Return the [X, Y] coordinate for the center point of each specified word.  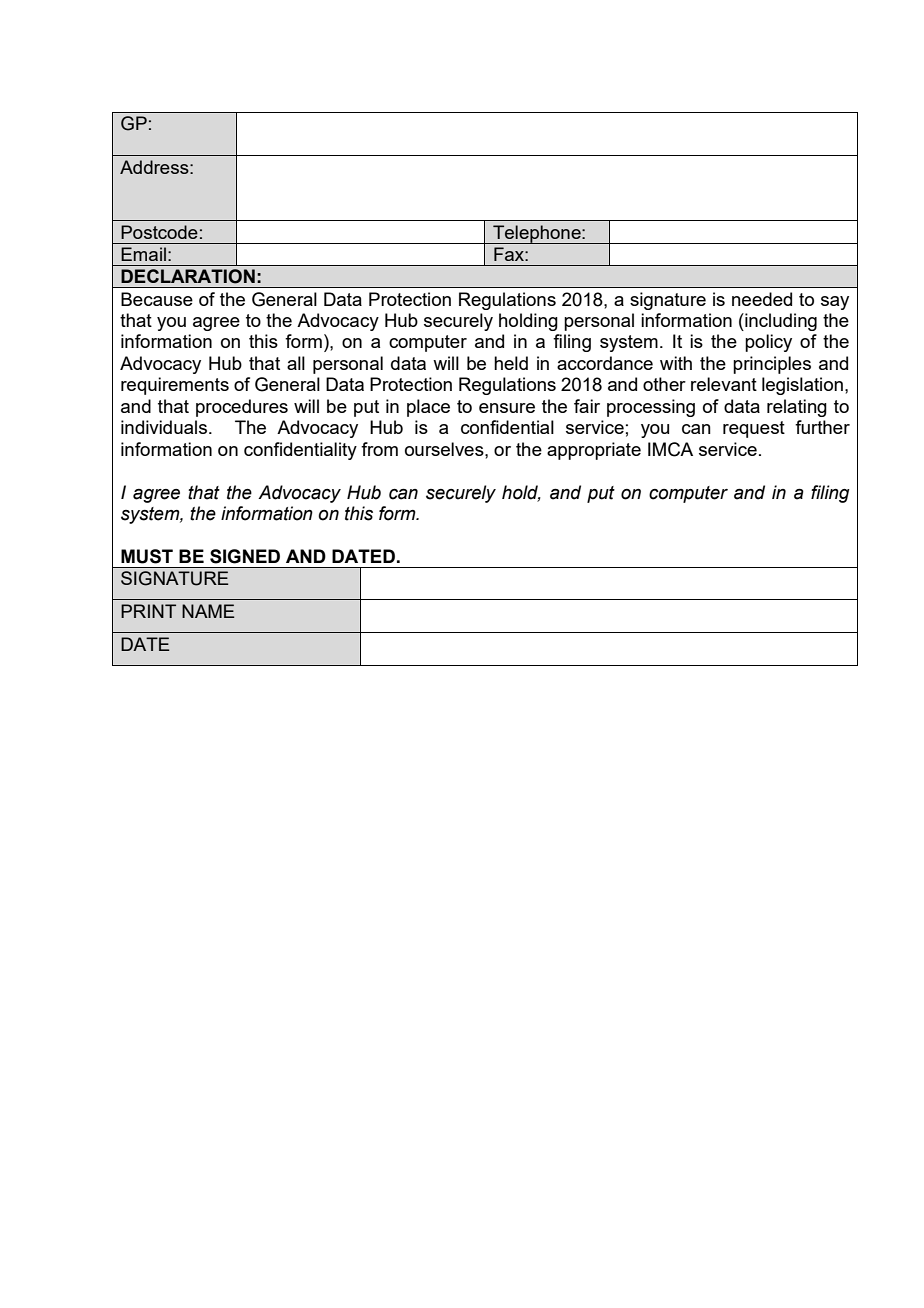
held [511, 363]
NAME [208, 611]
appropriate [594, 451]
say [835, 303]
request [754, 429]
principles [772, 365]
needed [762, 299]
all [296, 363]
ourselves [445, 449]
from [379, 449]
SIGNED [245, 556]
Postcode [159, 232]
